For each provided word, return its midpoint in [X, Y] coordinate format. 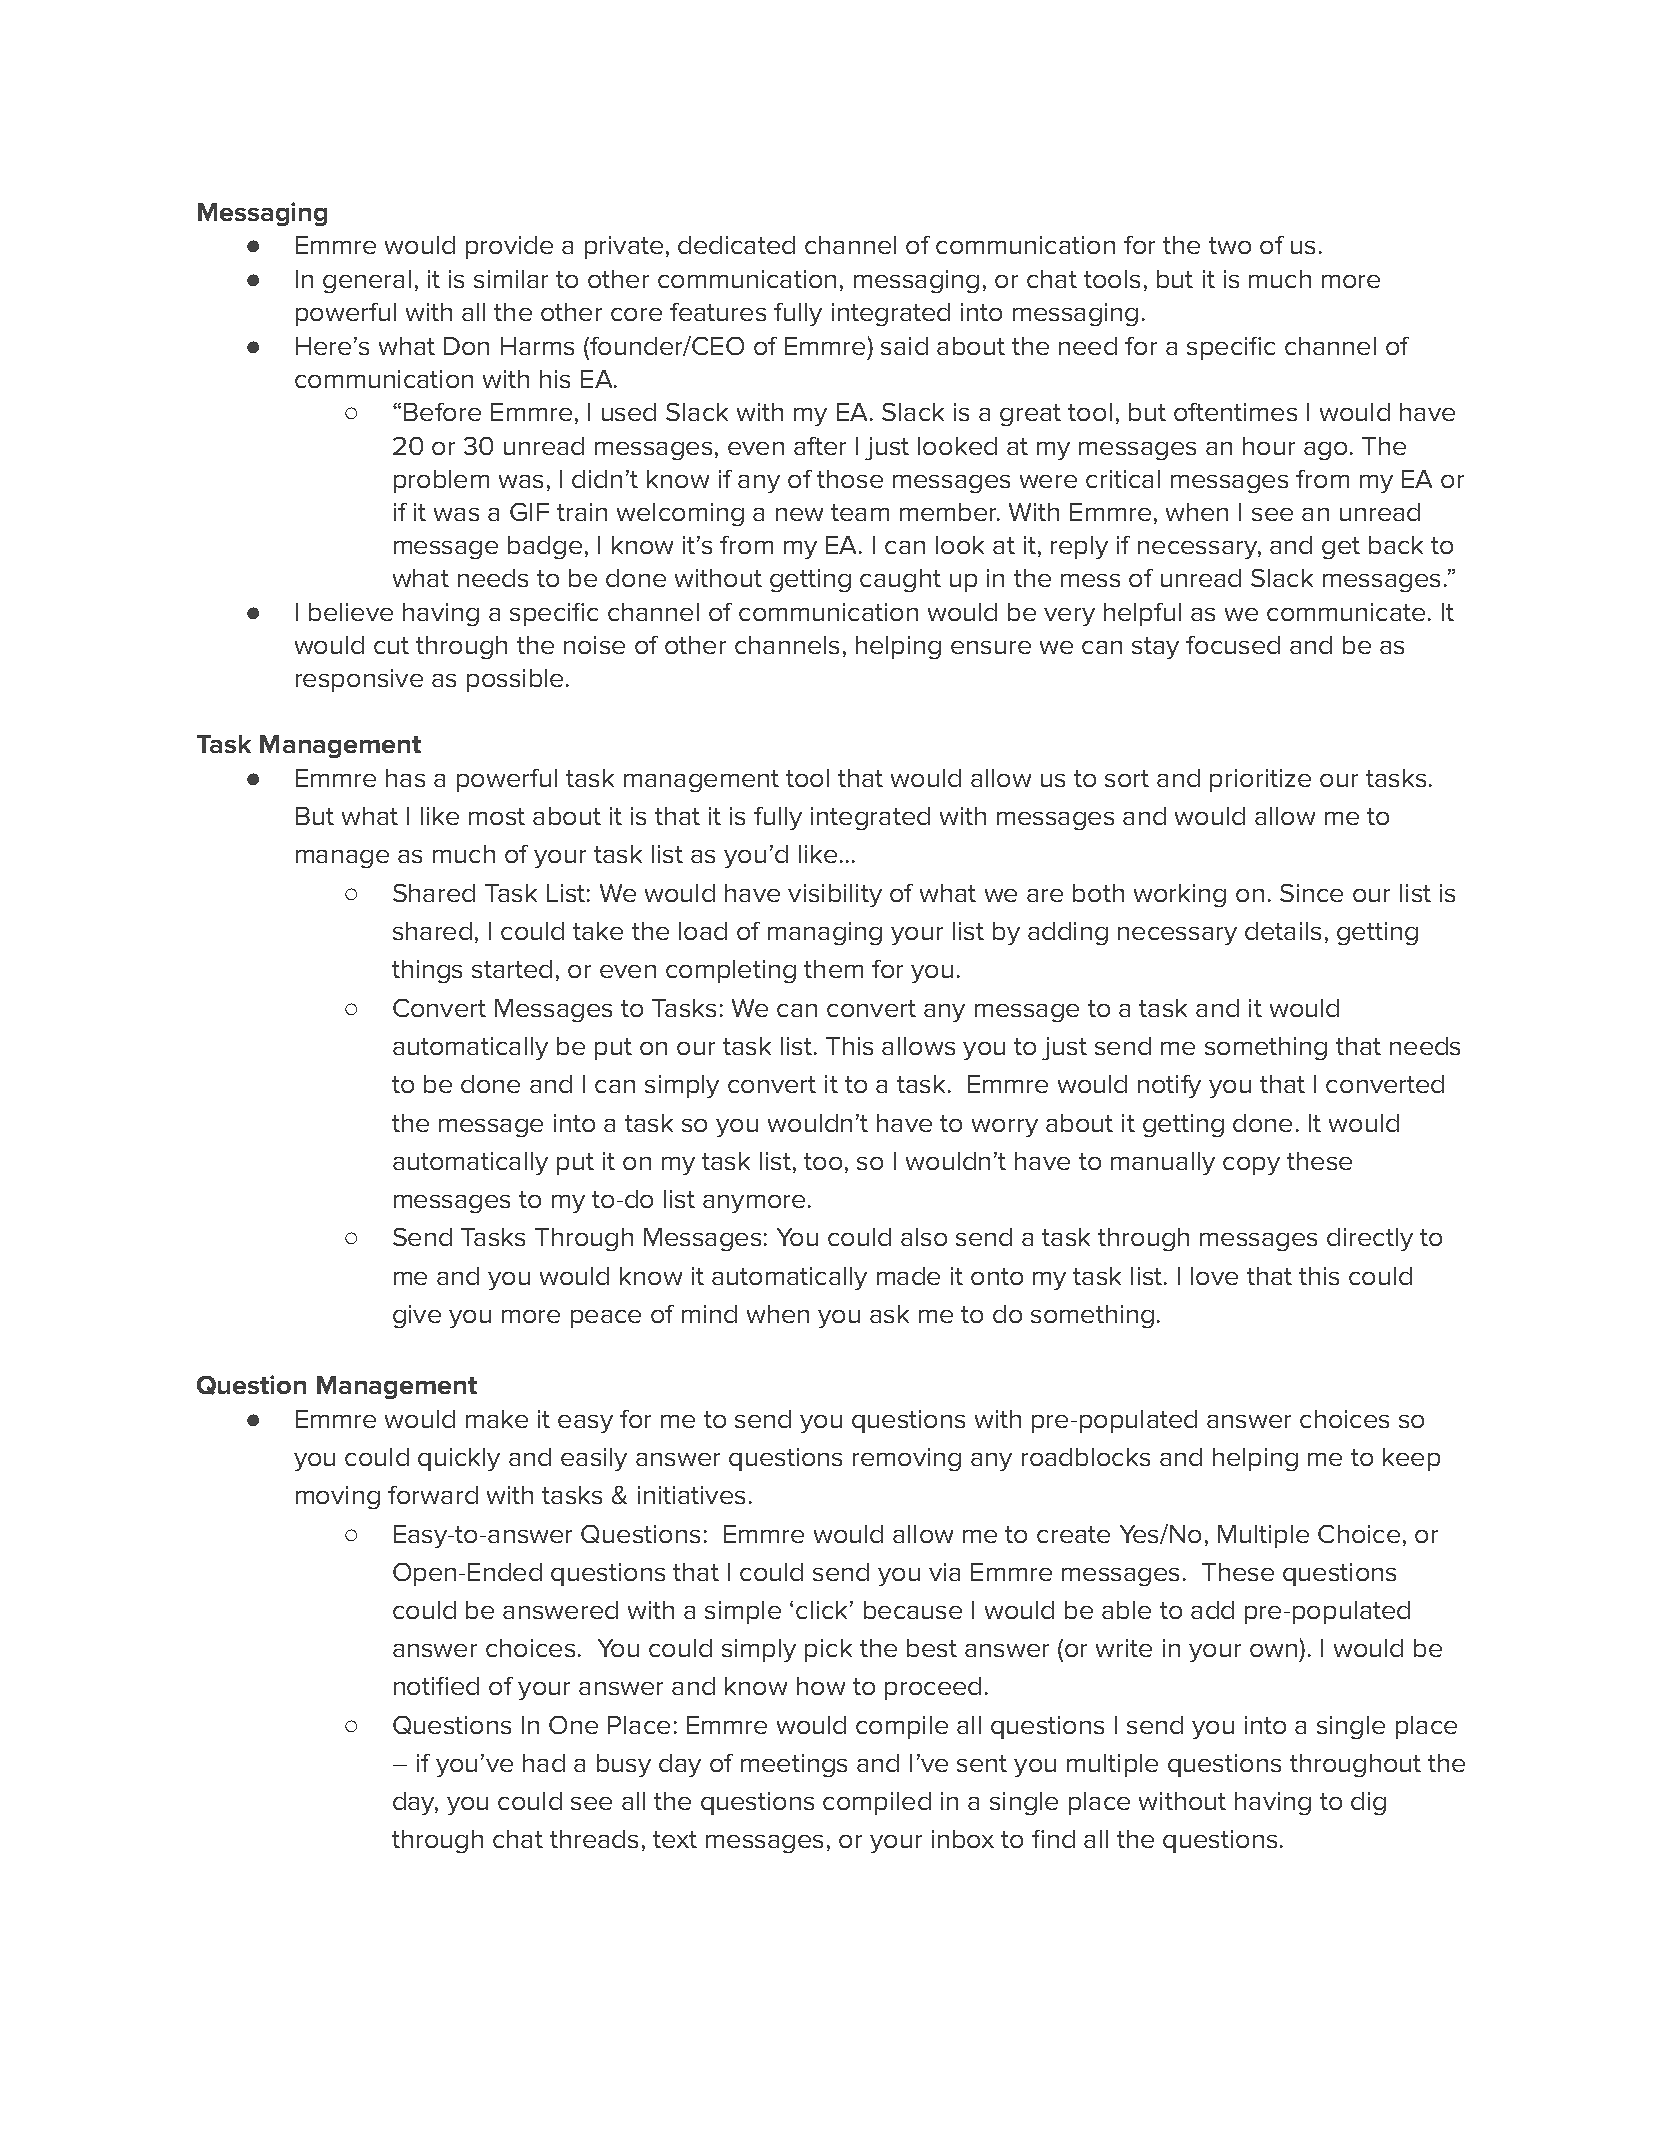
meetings [794, 1765]
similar [511, 279]
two [1230, 245]
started [512, 969]
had [544, 1763]
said [904, 346]
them [833, 969]
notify [1169, 1086]
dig [1368, 1803]
